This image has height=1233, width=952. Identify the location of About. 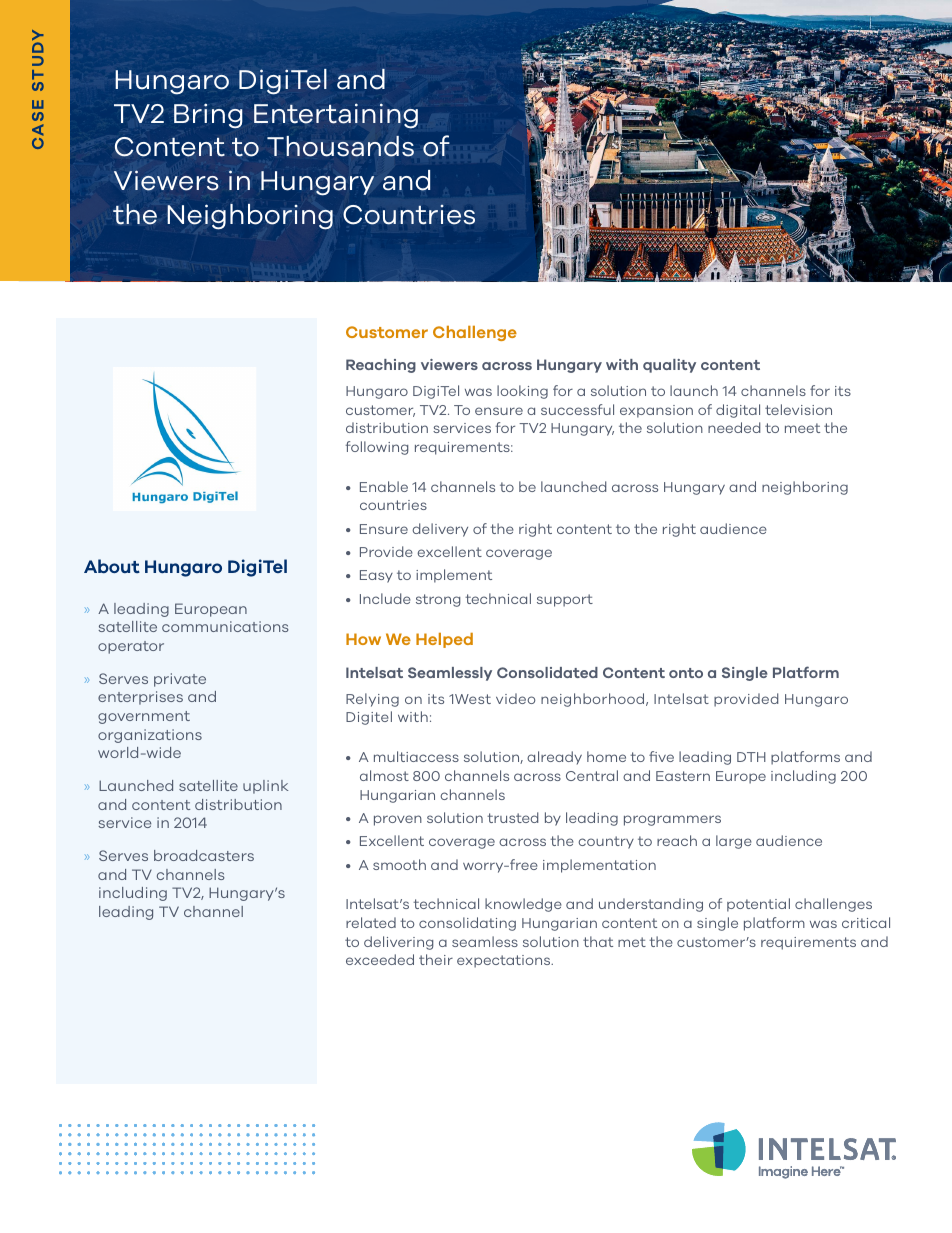
(112, 566).
